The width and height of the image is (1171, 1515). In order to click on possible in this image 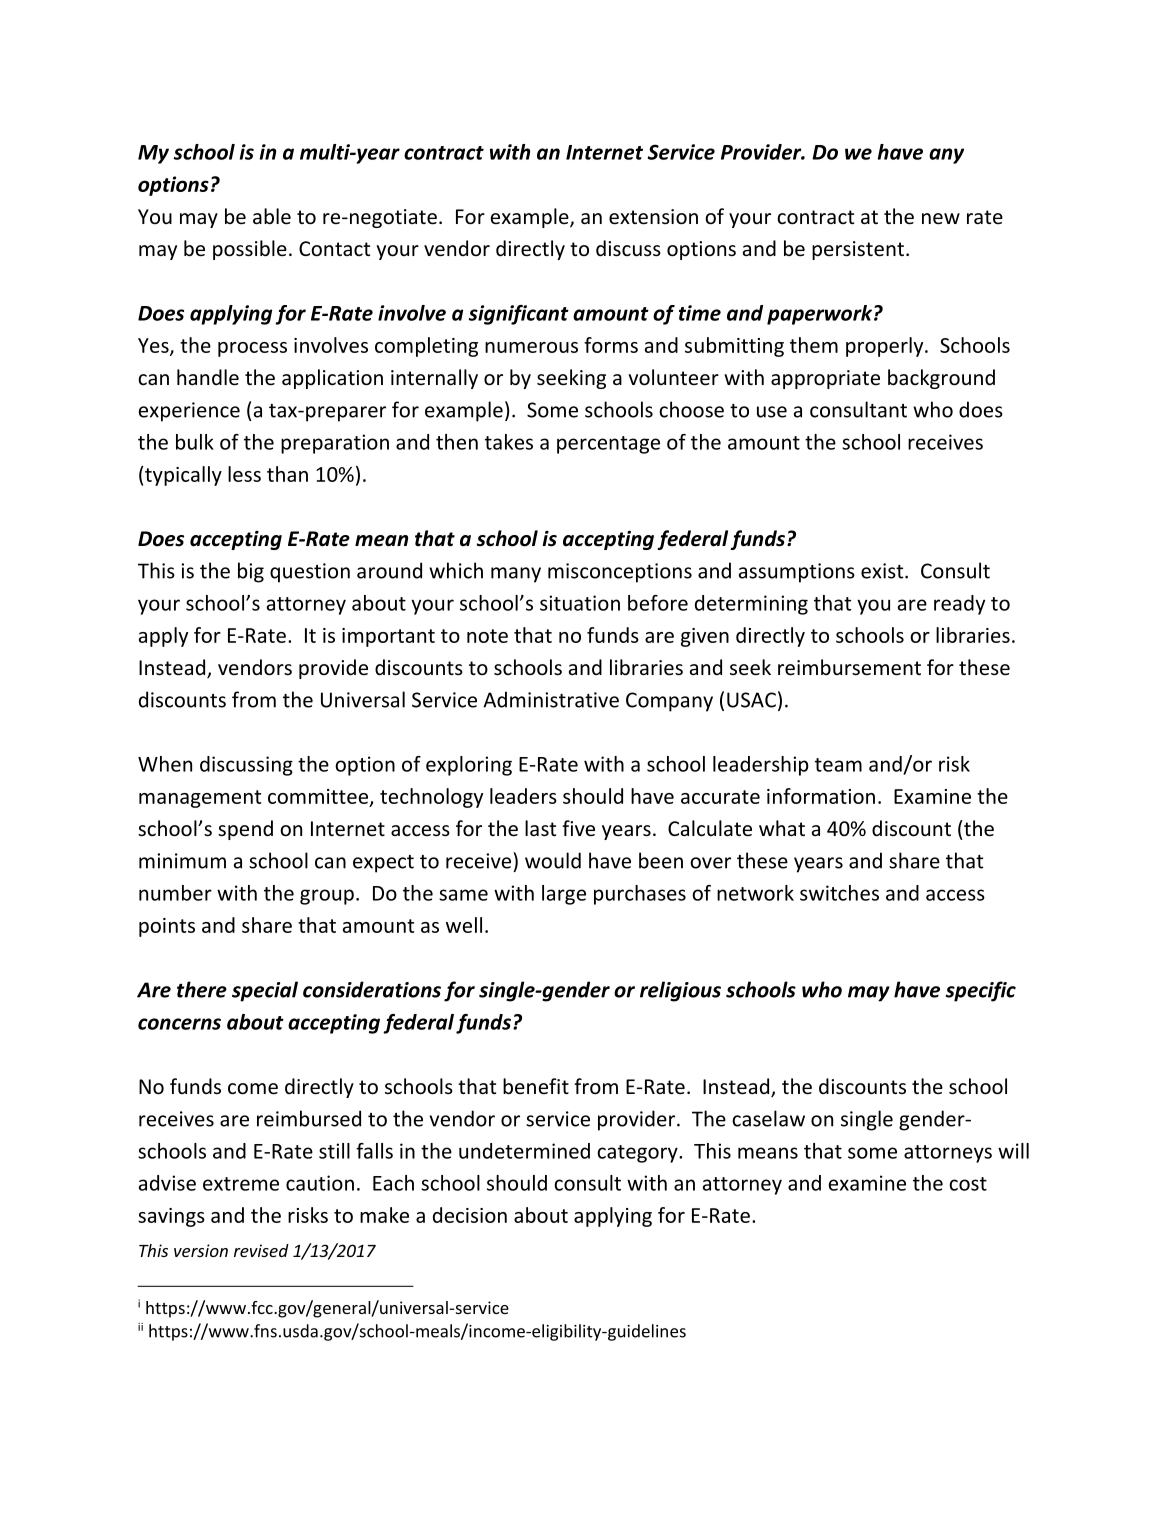, I will do `click(250, 250)`.
